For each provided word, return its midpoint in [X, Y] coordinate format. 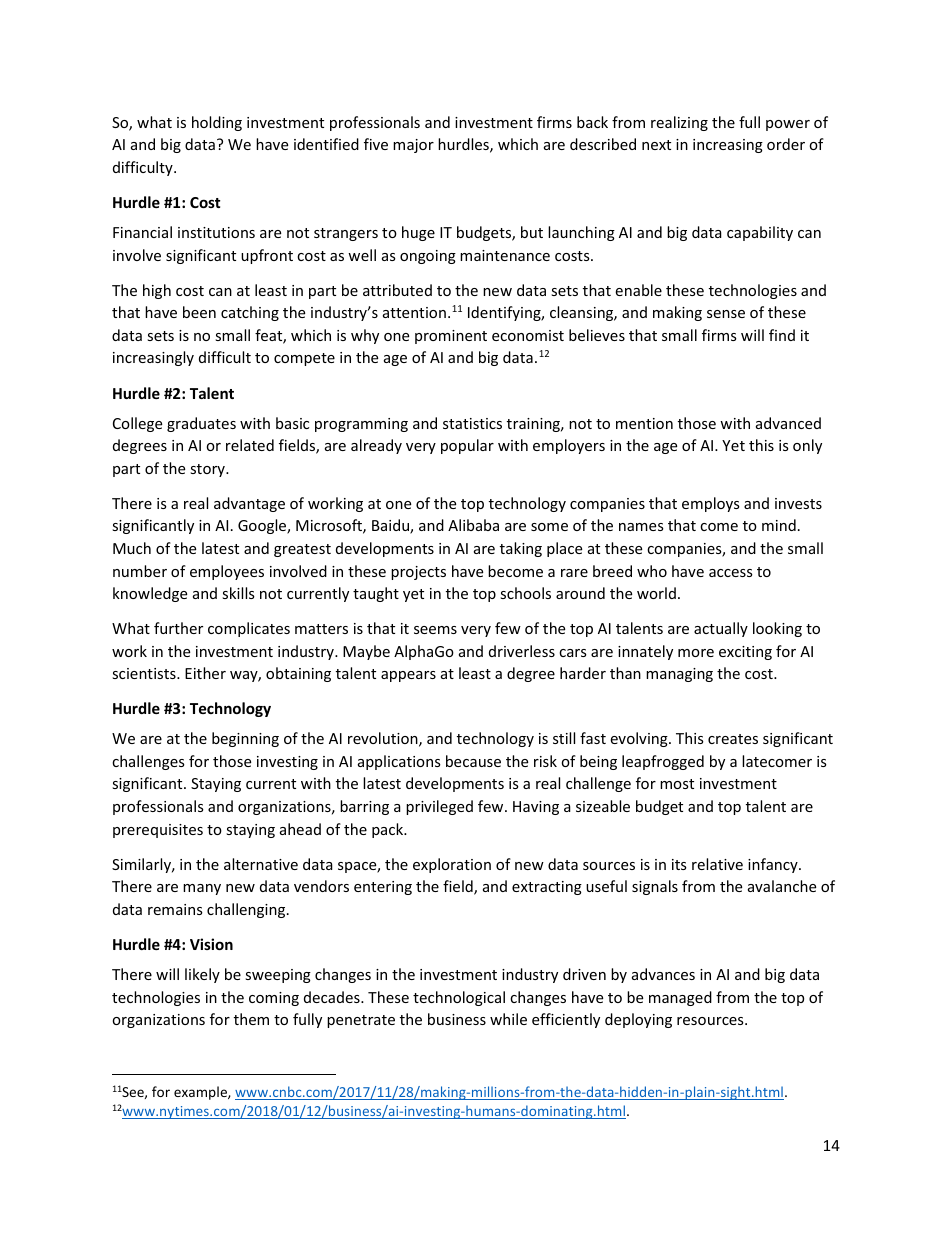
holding [217, 123]
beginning [245, 739]
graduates [201, 424]
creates [733, 739]
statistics [472, 423]
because [473, 761]
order [786, 144]
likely [202, 975]
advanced [788, 423]
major [413, 146]
